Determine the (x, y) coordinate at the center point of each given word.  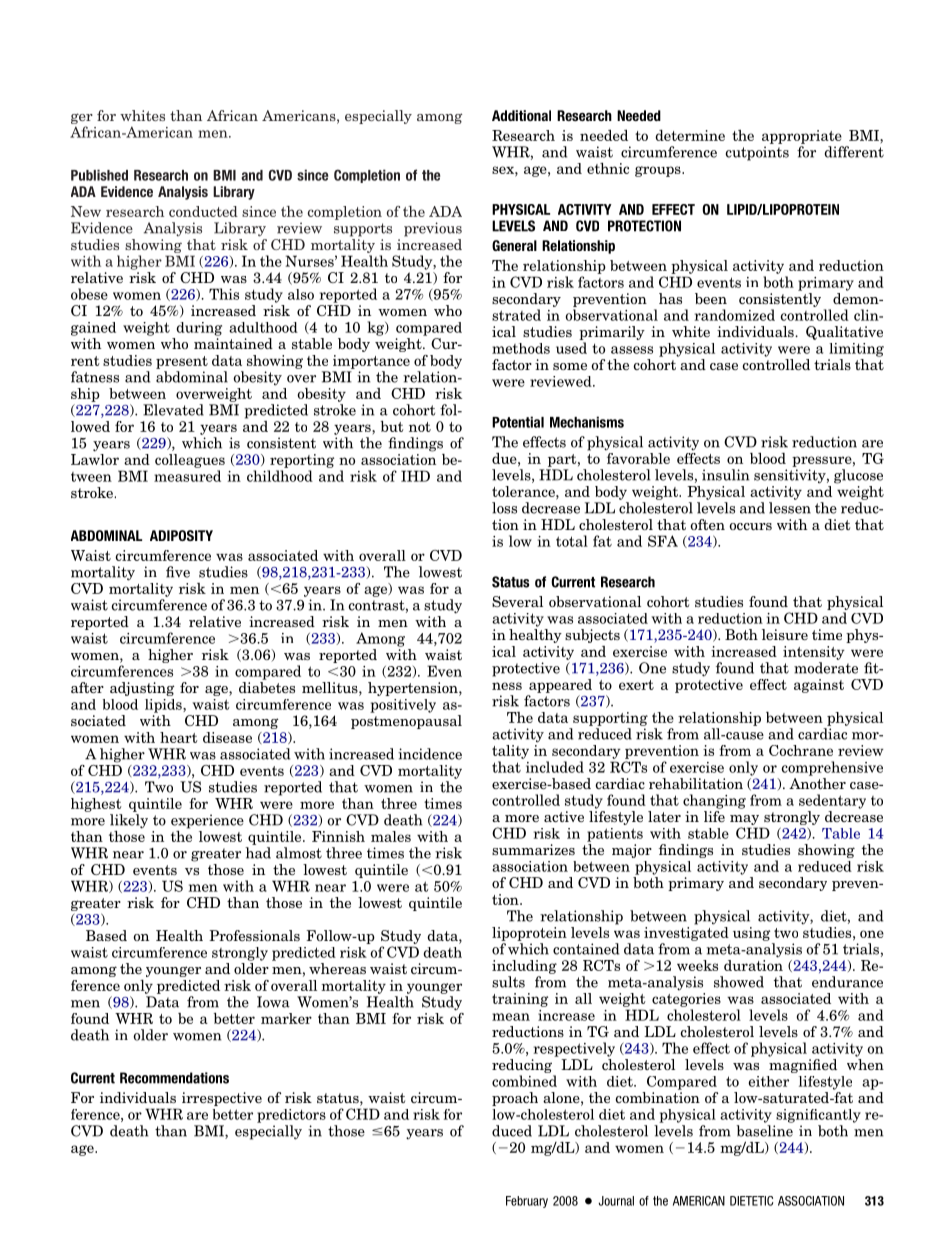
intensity (814, 653)
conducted (203, 211)
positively (403, 706)
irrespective (222, 1099)
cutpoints (757, 153)
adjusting (142, 689)
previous (433, 229)
